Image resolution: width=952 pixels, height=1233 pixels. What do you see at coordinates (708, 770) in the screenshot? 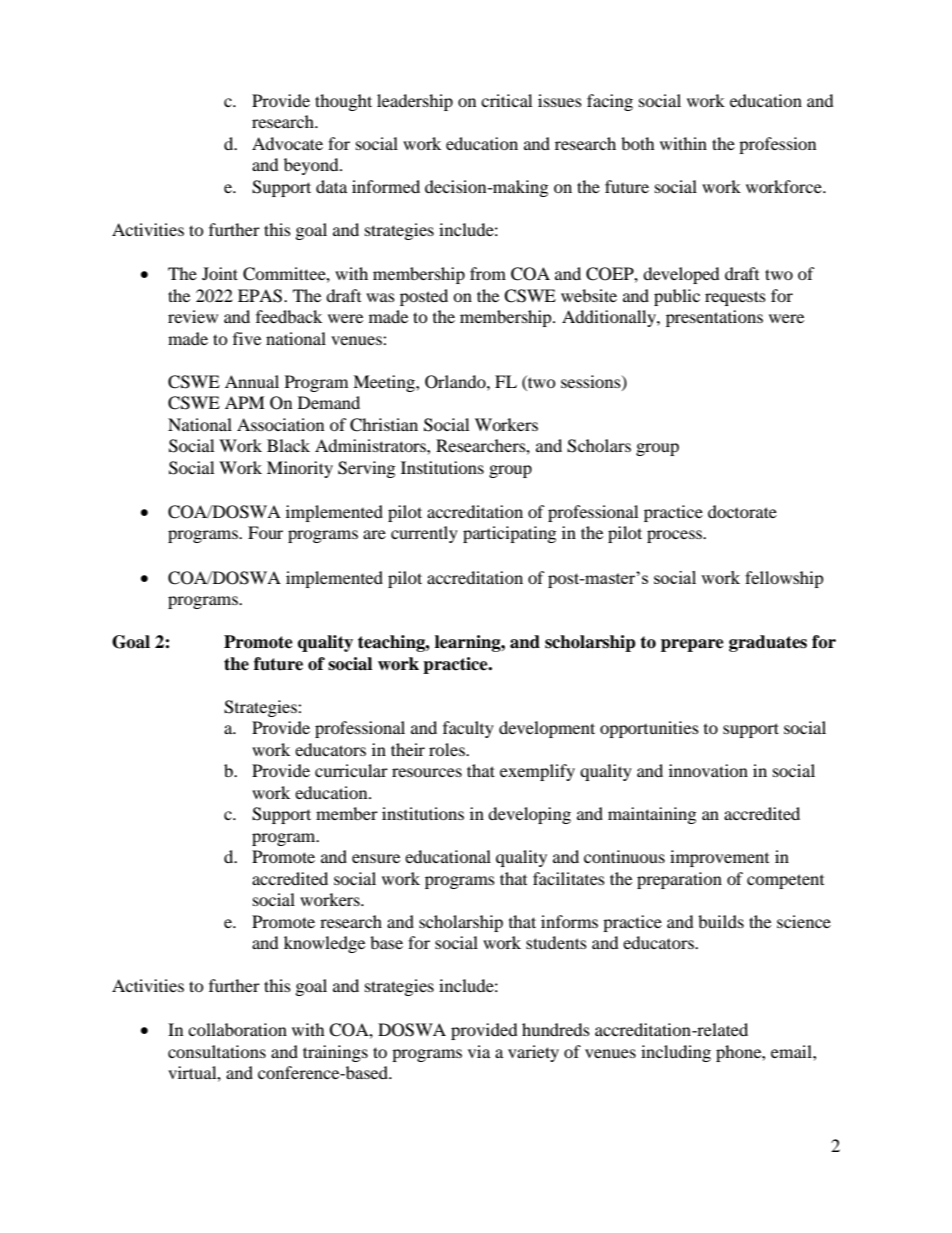
I see `innovation` at bounding box center [708, 770].
